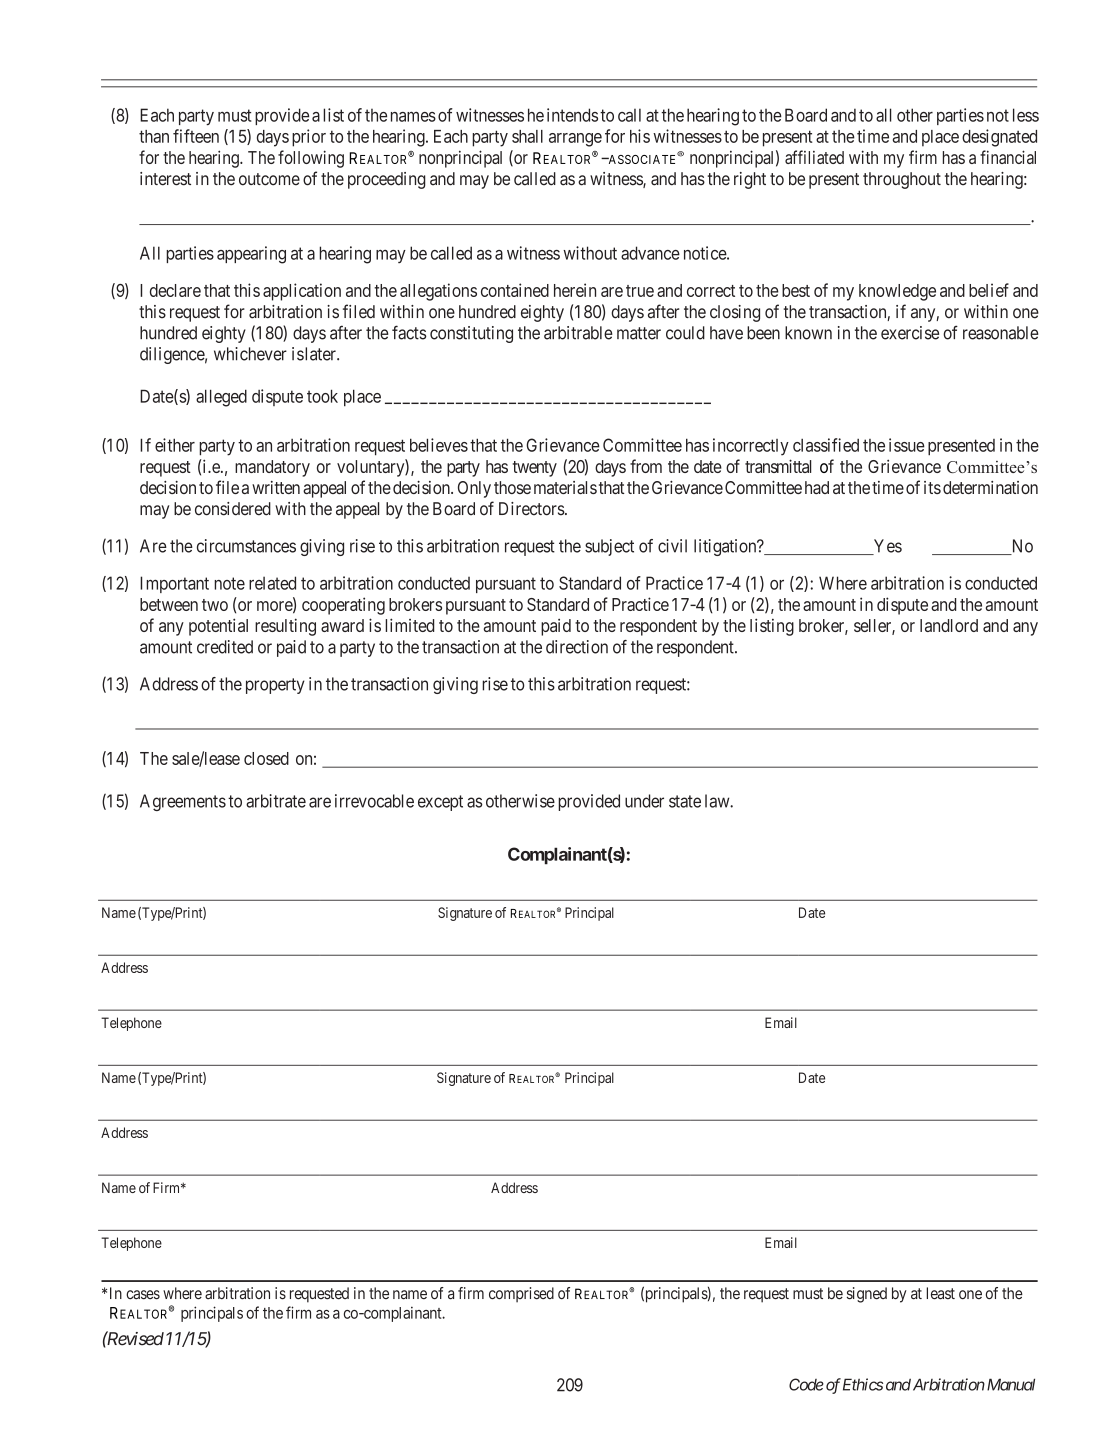  What do you see at coordinates (644, 801) in the page?
I see `under` at bounding box center [644, 801].
